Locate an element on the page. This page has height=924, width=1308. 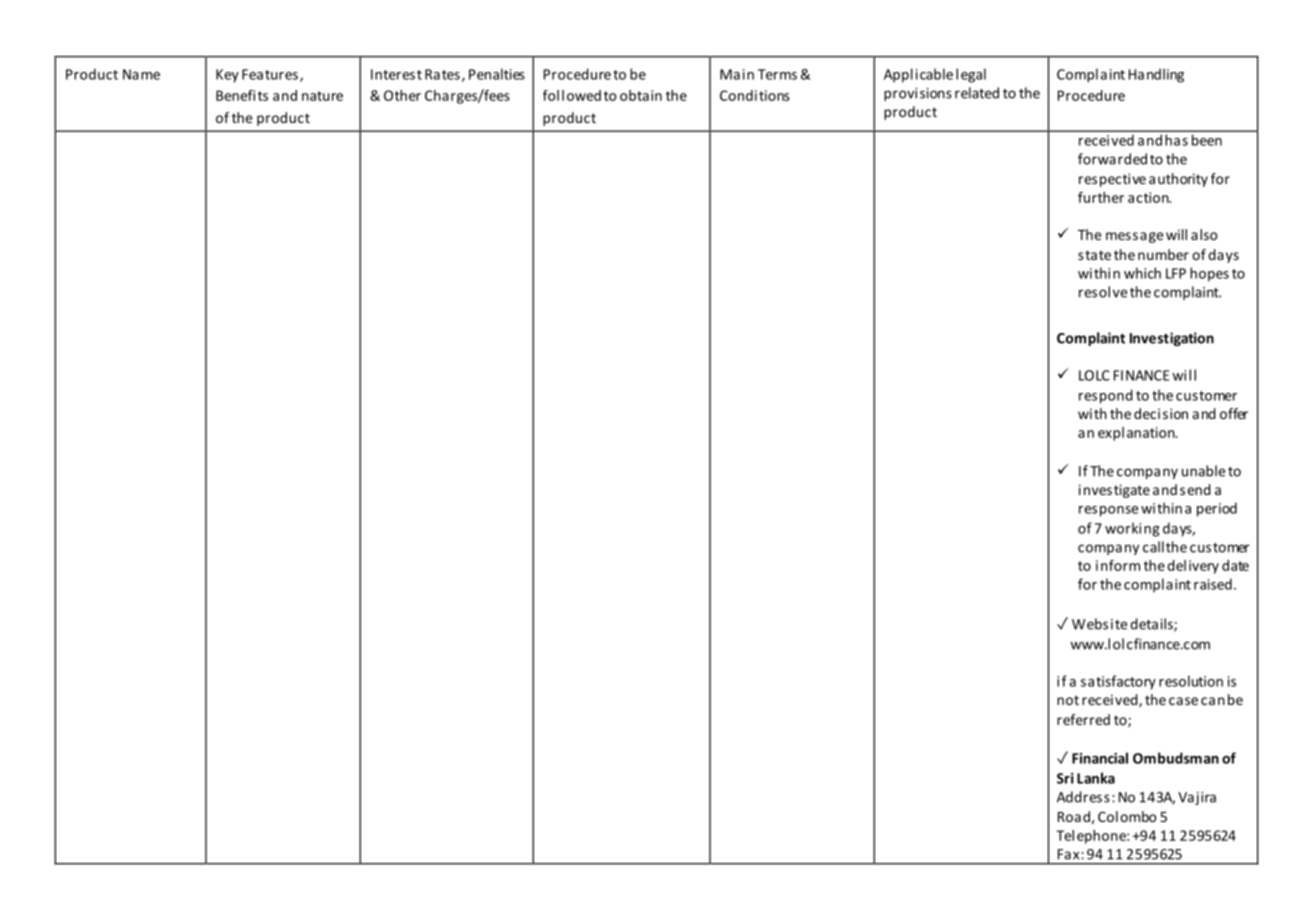
Colombo is located at coordinates (1127, 816).
